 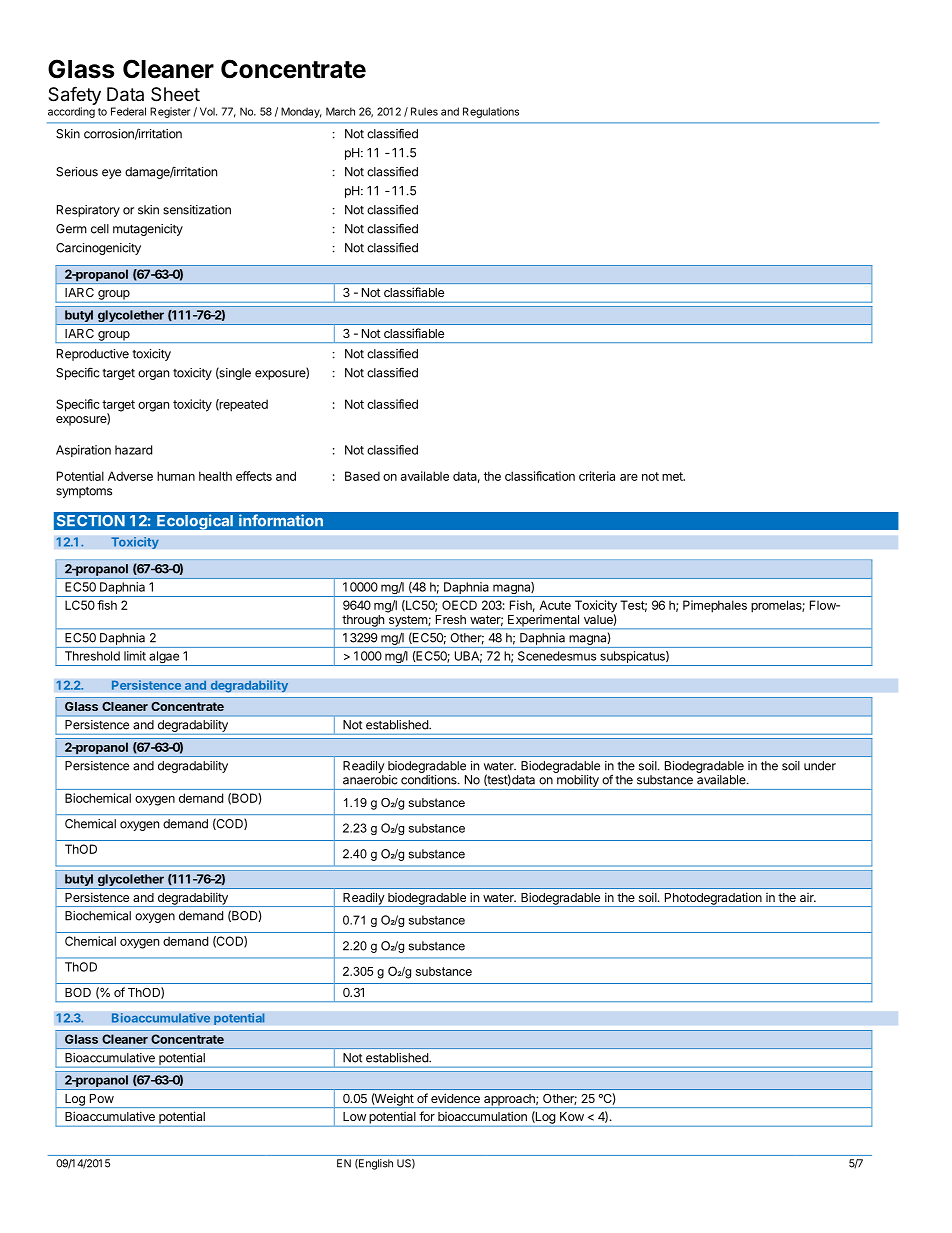 I want to click on Pow, so click(x=102, y=1098).
